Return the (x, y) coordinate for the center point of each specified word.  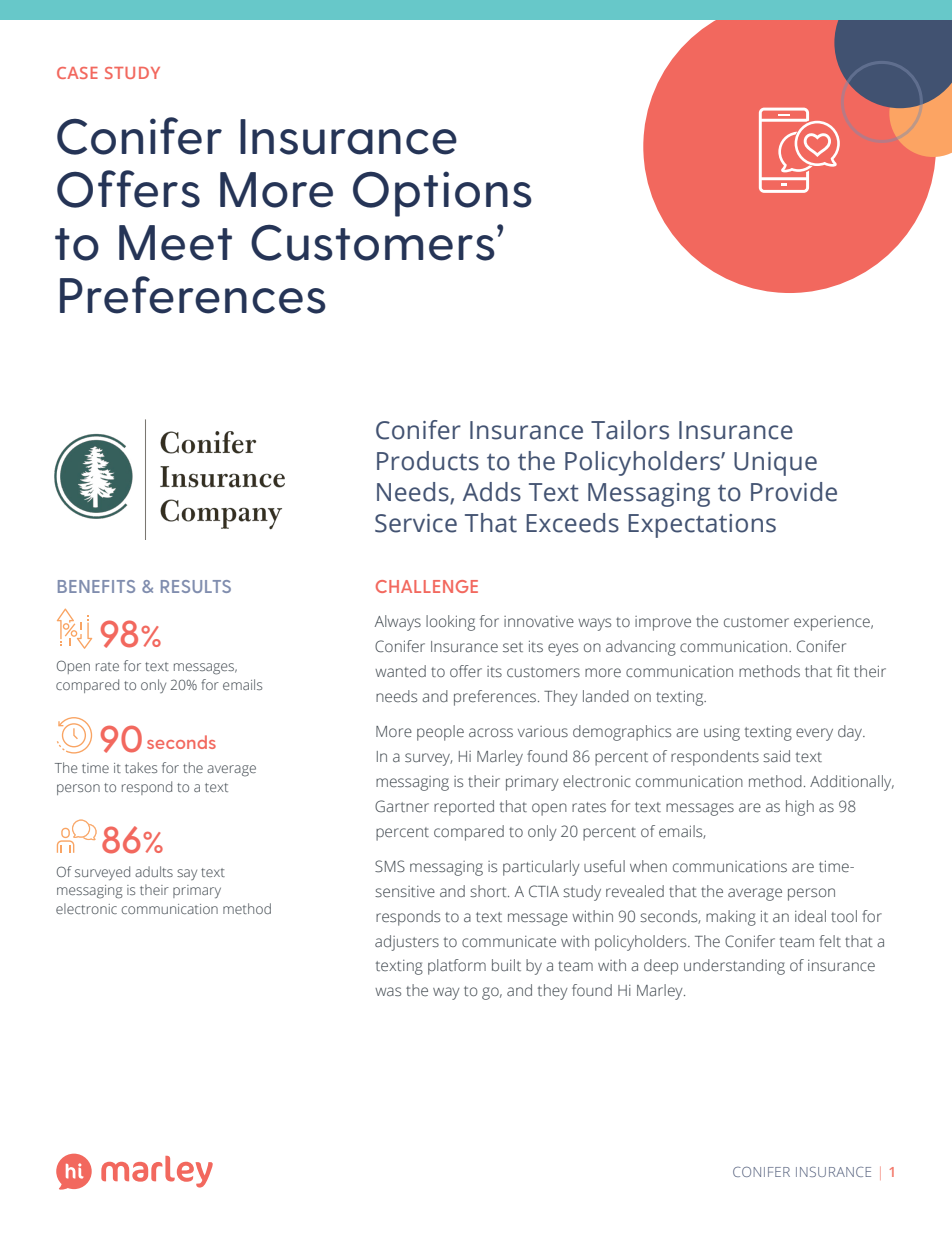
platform (457, 967)
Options (442, 194)
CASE (77, 73)
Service (416, 523)
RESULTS (196, 586)
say (187, 874)
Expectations (702, 526)
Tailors (630, 430)
